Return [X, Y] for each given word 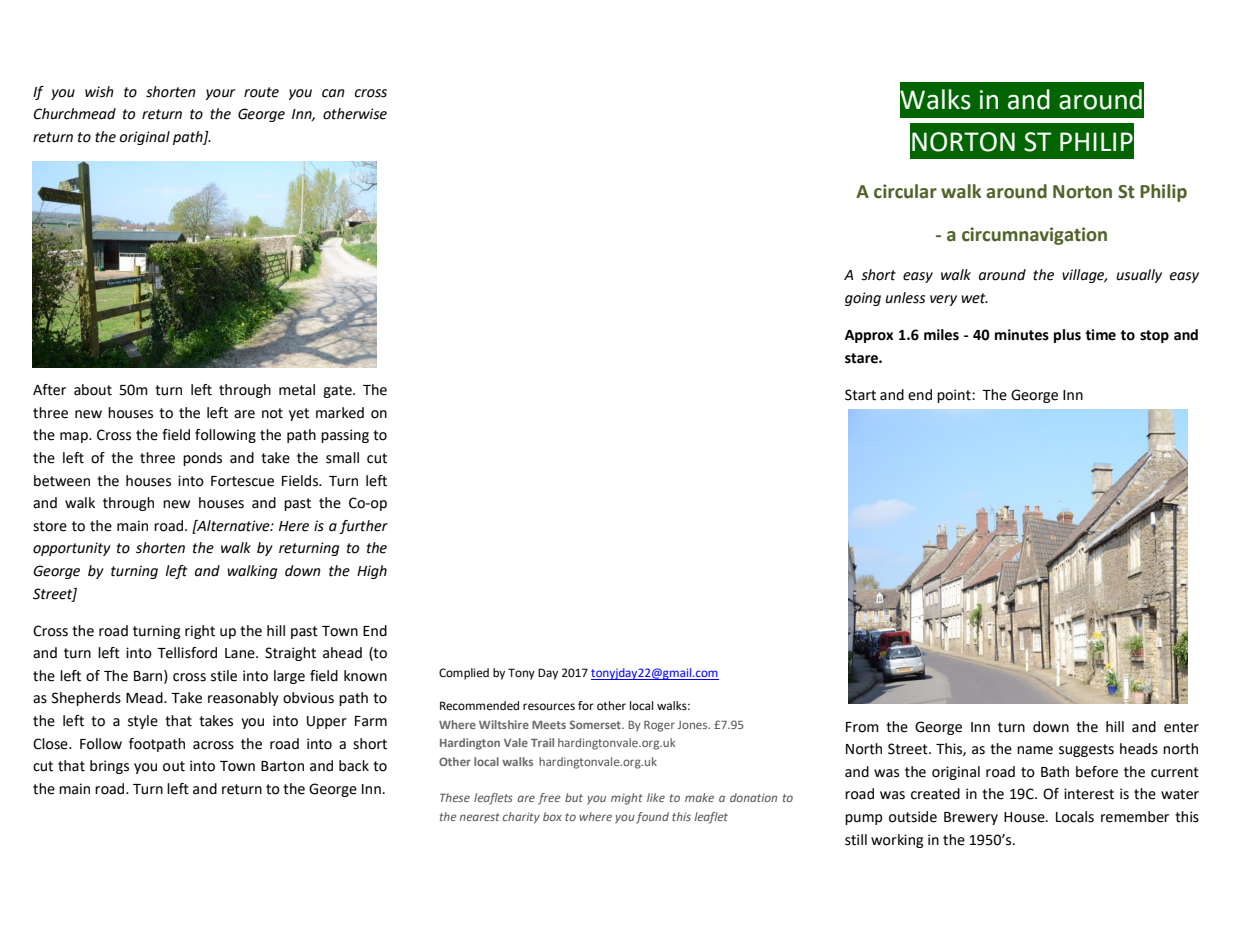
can [333, 93]
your [221, 94]
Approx [869, 336]
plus [1067, 336]
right [200, 632]
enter [1181, 727]
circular [905, 191]
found [652, 818]
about [93, 390]
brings [109, 767]
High [372, 572]
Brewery [971, 818]
